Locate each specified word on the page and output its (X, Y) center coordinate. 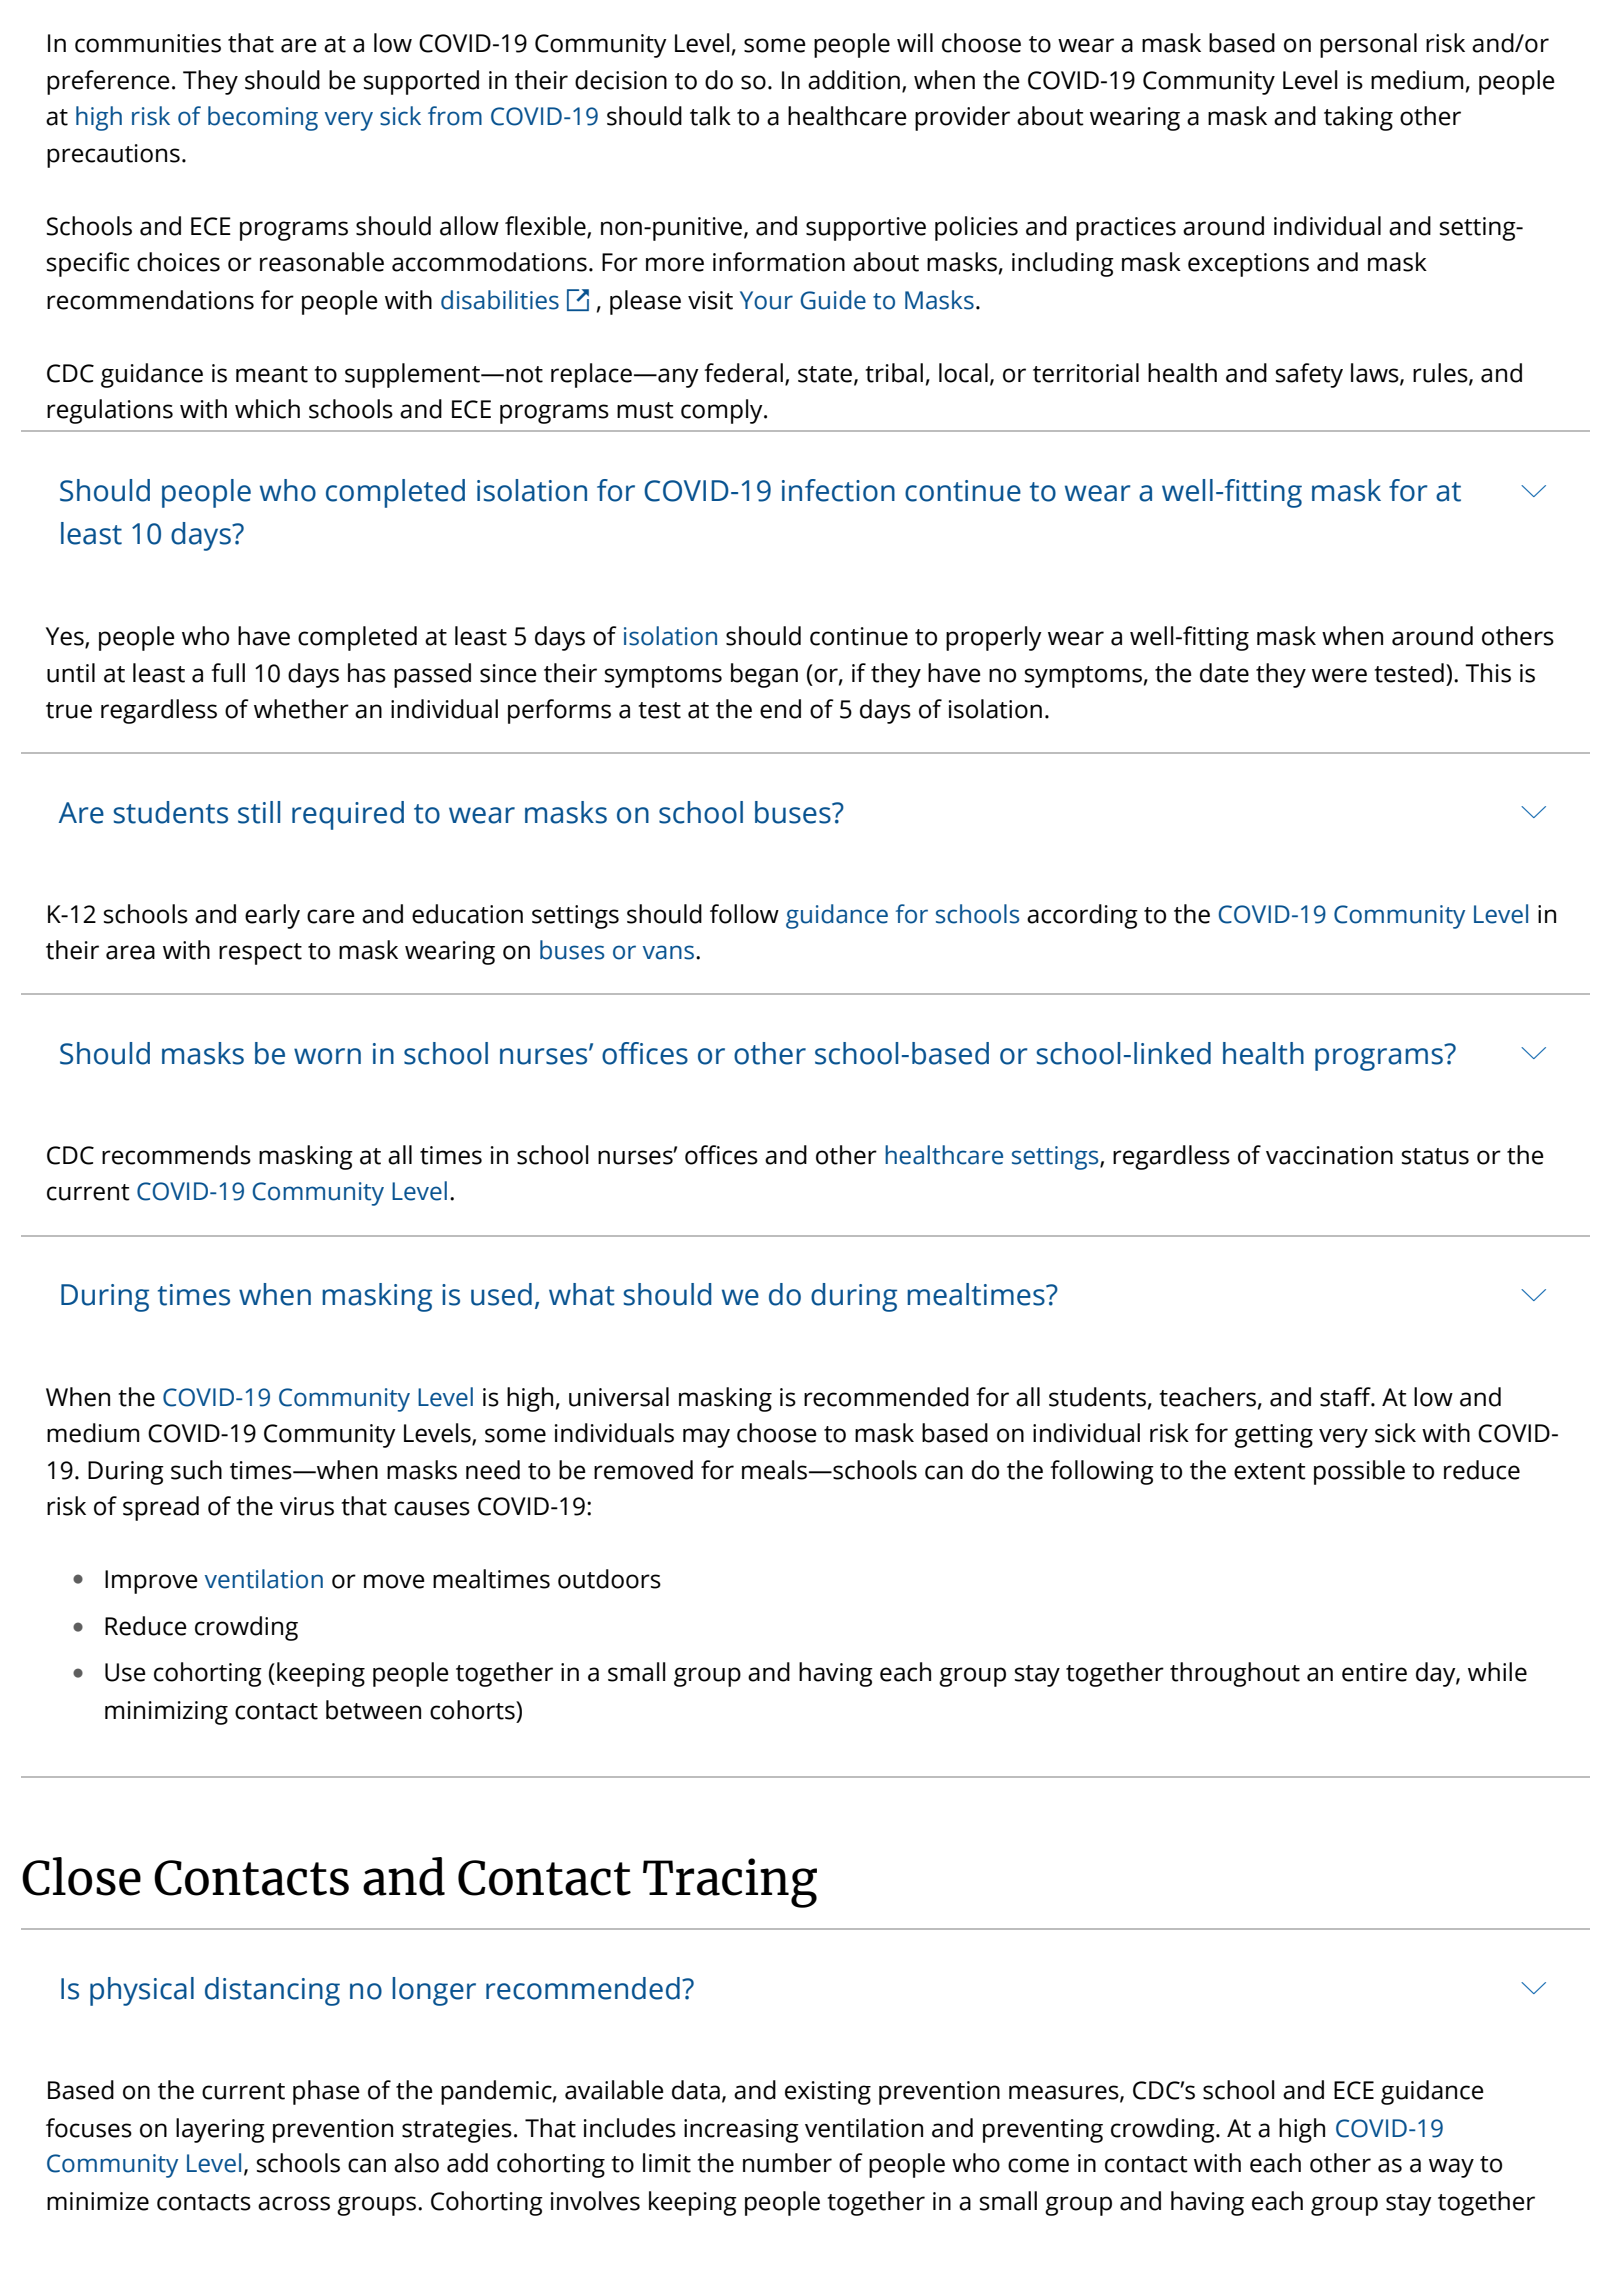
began (764, 675)
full (228, 673)
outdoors (609, 1579)
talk (710, 116)
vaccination (1329, 1155)
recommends (176, 1155)
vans (668, 952)
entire (1374, 1672)
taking (1358, 118)
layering (220, 2130)
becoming (263, 118)
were (1339, 675)
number (787, 2163)
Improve (151, 1582)
